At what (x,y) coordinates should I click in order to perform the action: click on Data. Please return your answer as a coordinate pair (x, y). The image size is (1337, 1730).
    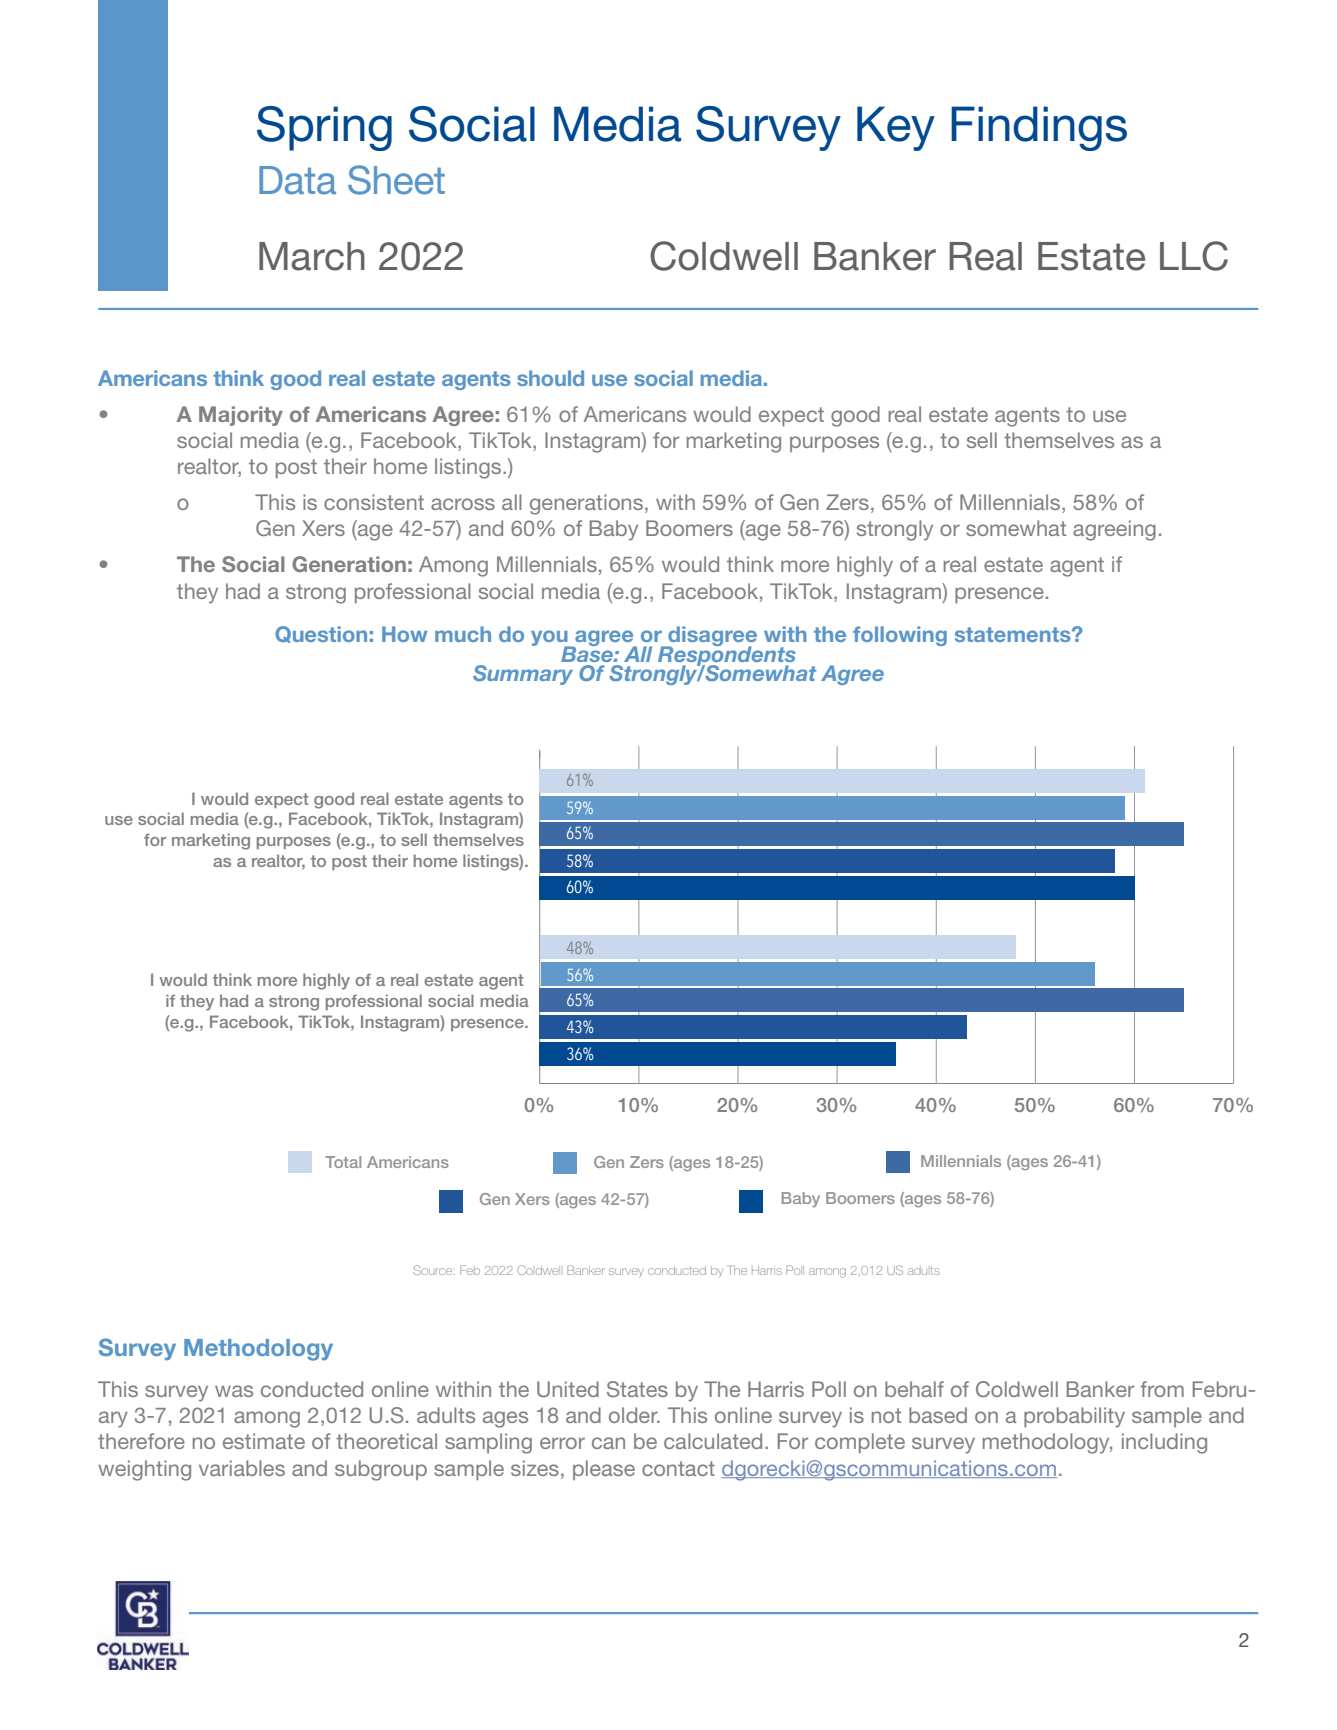
    Looking at the image, I should click on (297, 180).
